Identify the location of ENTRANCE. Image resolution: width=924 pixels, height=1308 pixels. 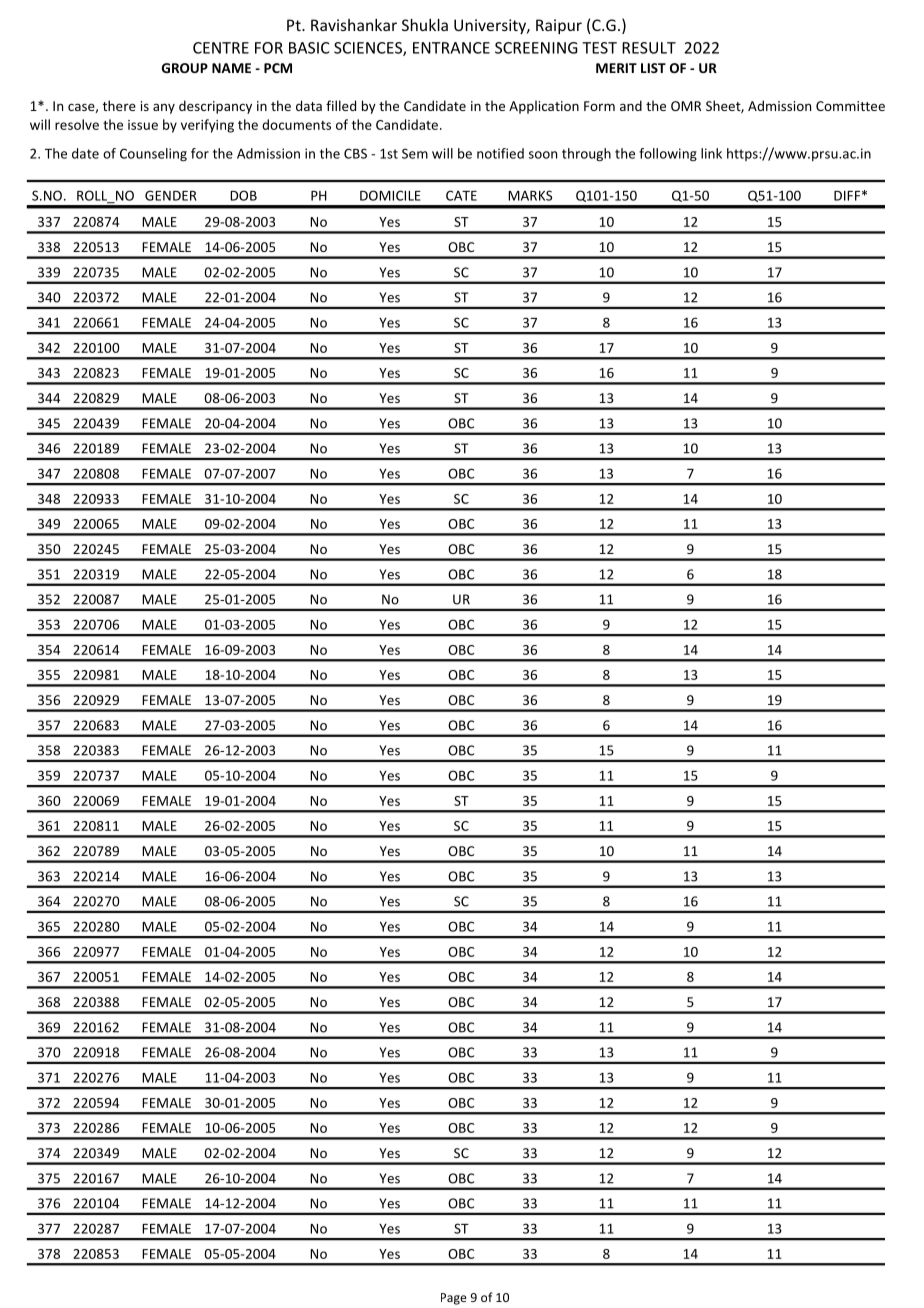
(451, 48).
